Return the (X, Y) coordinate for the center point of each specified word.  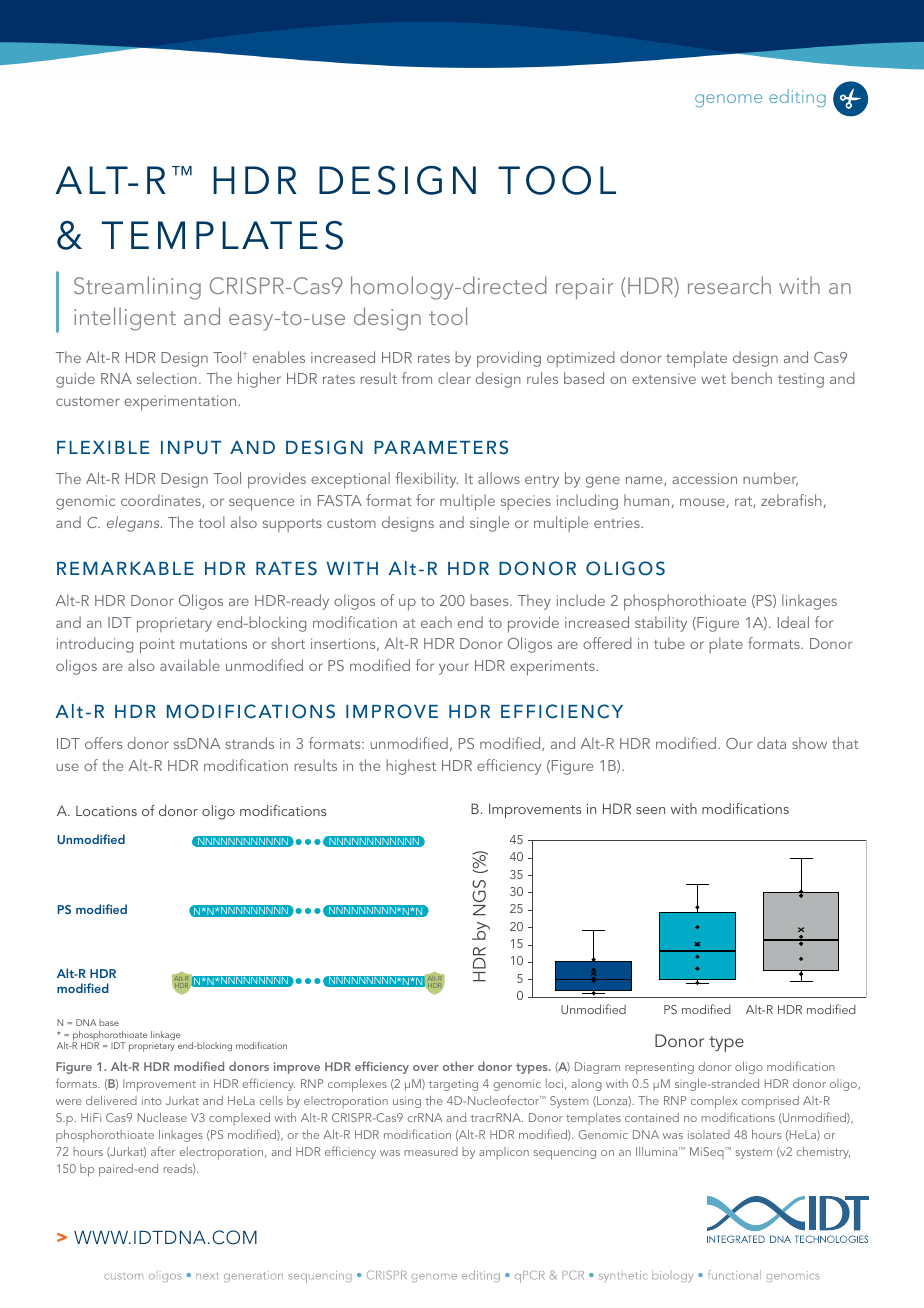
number (770, 479)
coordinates (162, 501)
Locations (106, 811)
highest (411, 767)
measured (431, 1151)
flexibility (426, 480)
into (152, 1100)
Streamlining (137, 288)
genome (728, 100)
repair (585, 288)
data (771, 743)
